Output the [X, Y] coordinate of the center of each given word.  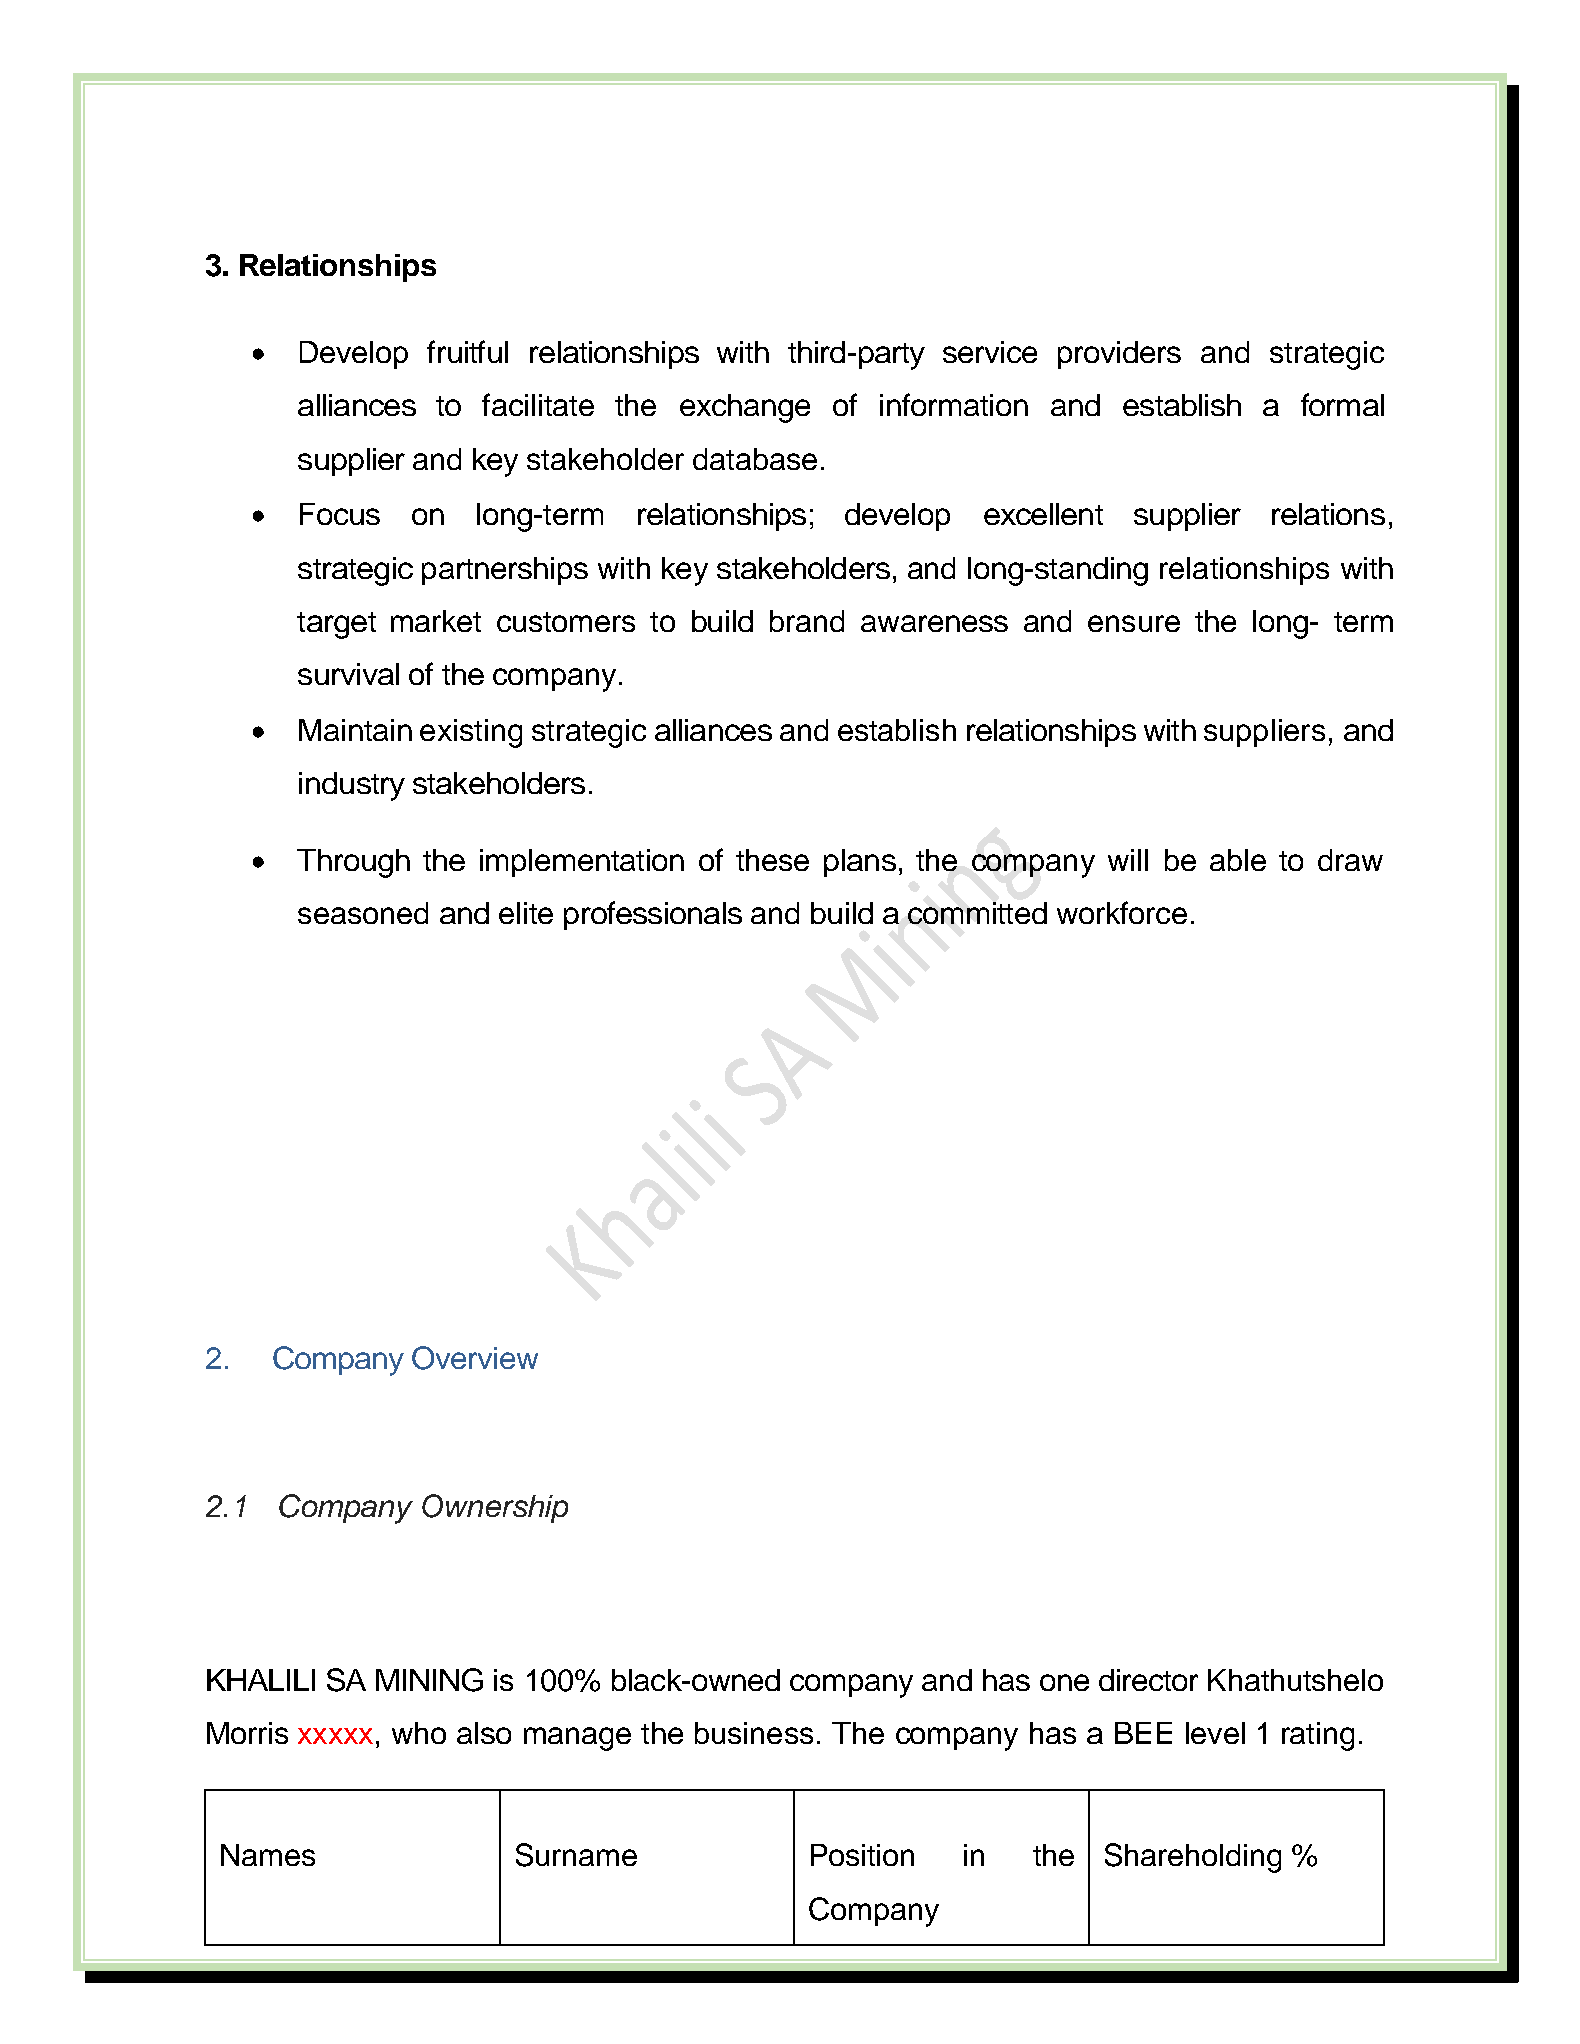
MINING [429, 1680]
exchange [745, 408]
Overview [475, 1358]
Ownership [495, 1508]
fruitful [467, 351]
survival [348, 674]
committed [977, 913]
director [1148, 1680]
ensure [1134, 623]
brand [807, 621]
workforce [1122, 912]
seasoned [363, 913]
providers [1119, 355]
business [754, 1733]
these [772, 860]
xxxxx [335, 1736]
